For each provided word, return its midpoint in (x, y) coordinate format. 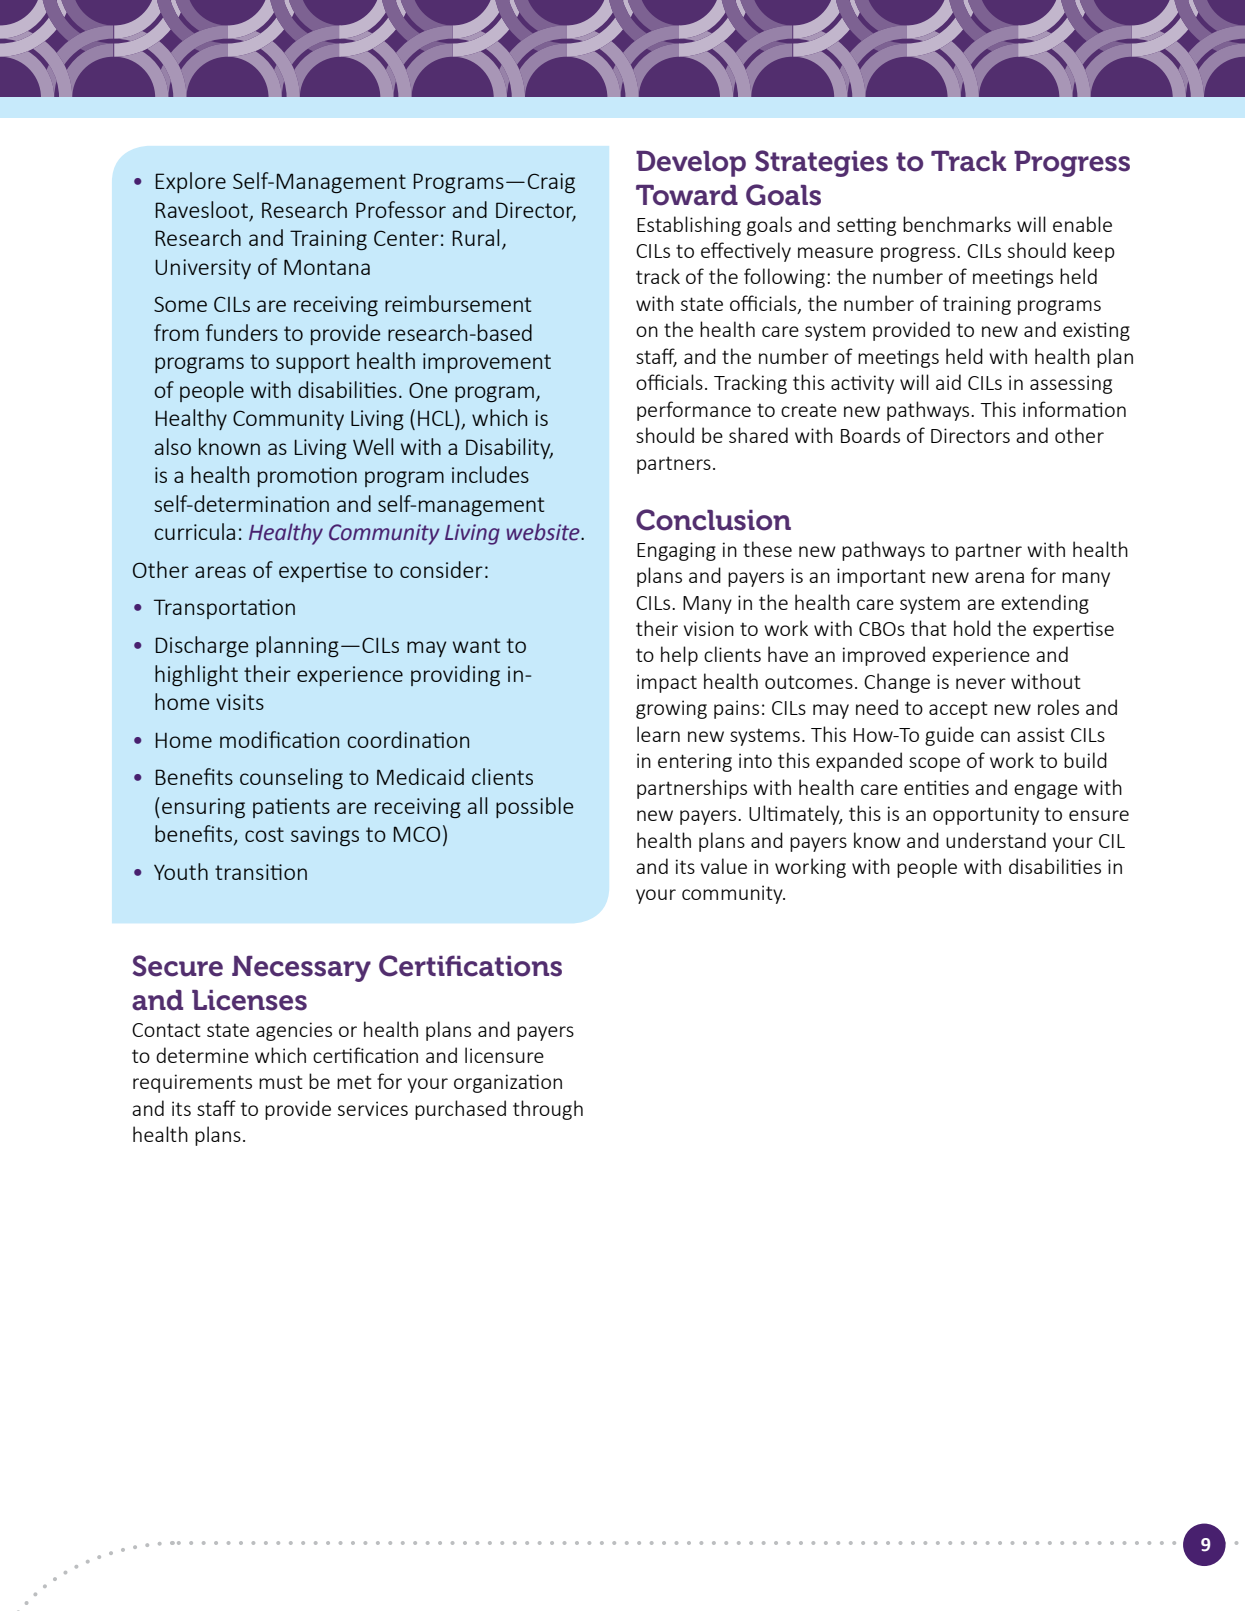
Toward (687, 195)
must (281, 1082)
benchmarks (957, 224)
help (679, 656)
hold (972, 628)
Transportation (224, 609)
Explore (191, 182)
